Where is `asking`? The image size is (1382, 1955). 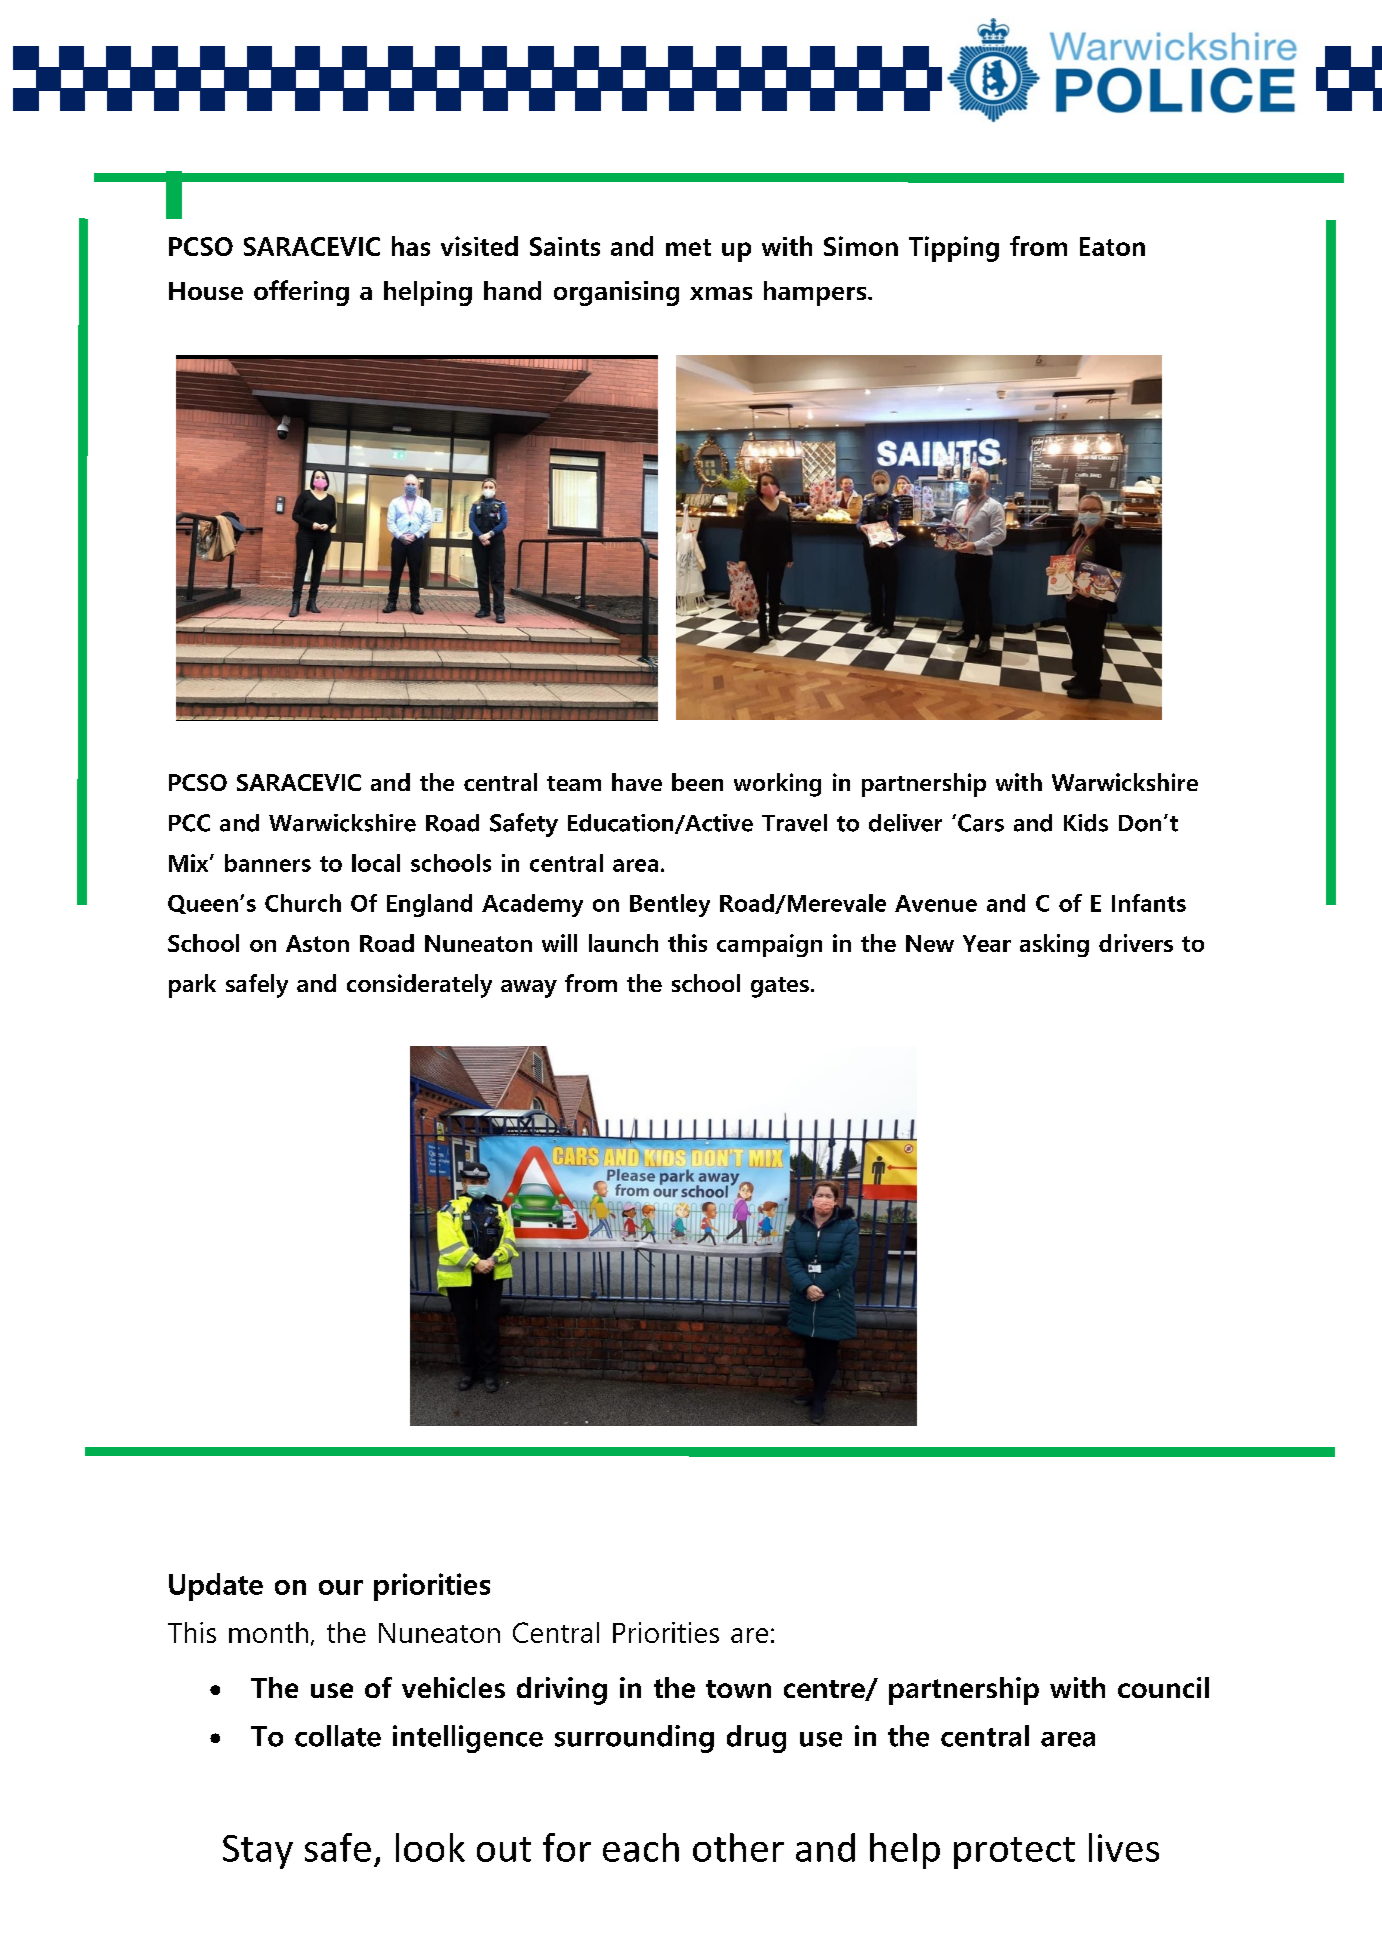
asking is located at coordinates (1054, 945).
